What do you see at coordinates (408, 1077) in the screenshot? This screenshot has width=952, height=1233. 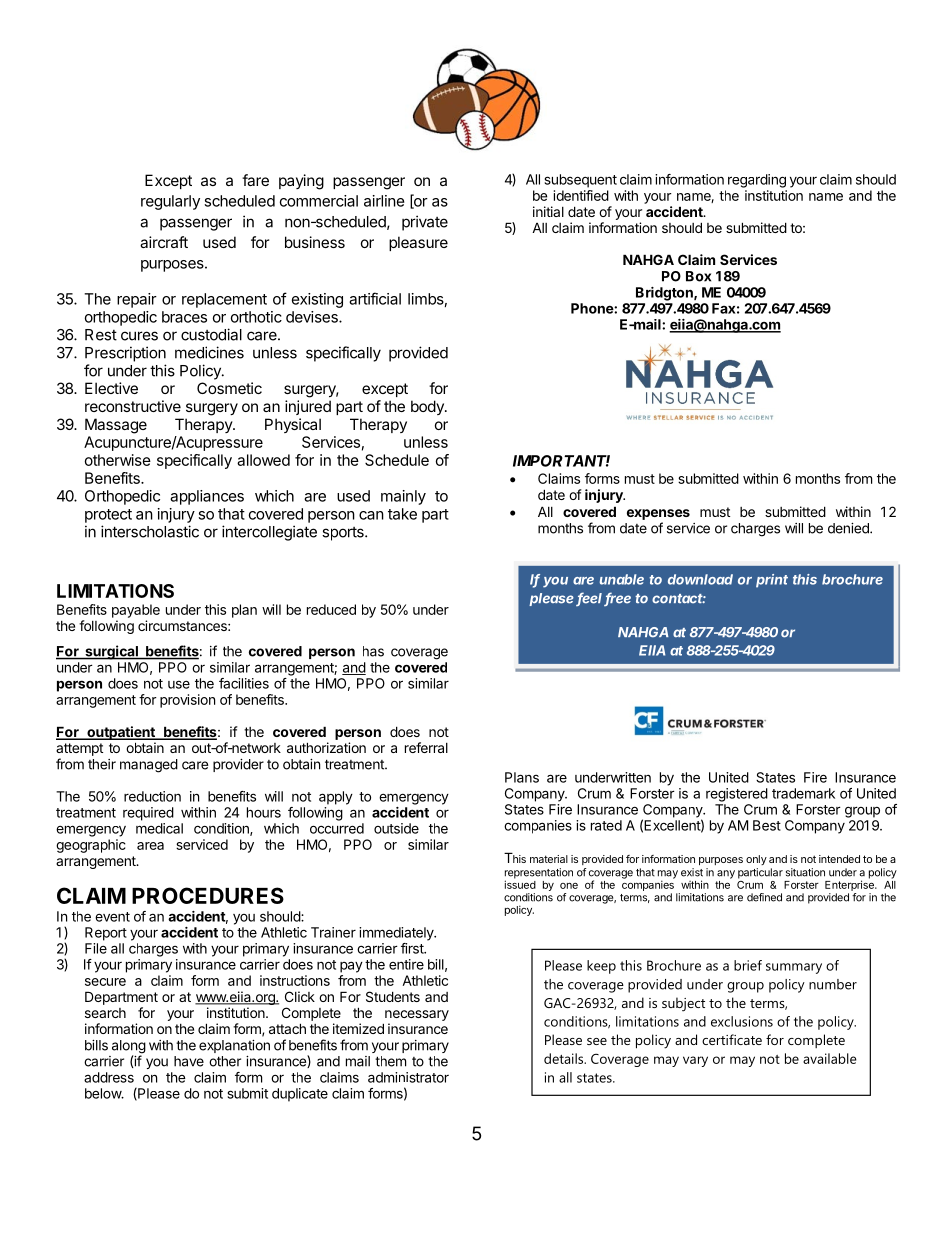 I see `administrator` at bounding box center [408, 1077].
